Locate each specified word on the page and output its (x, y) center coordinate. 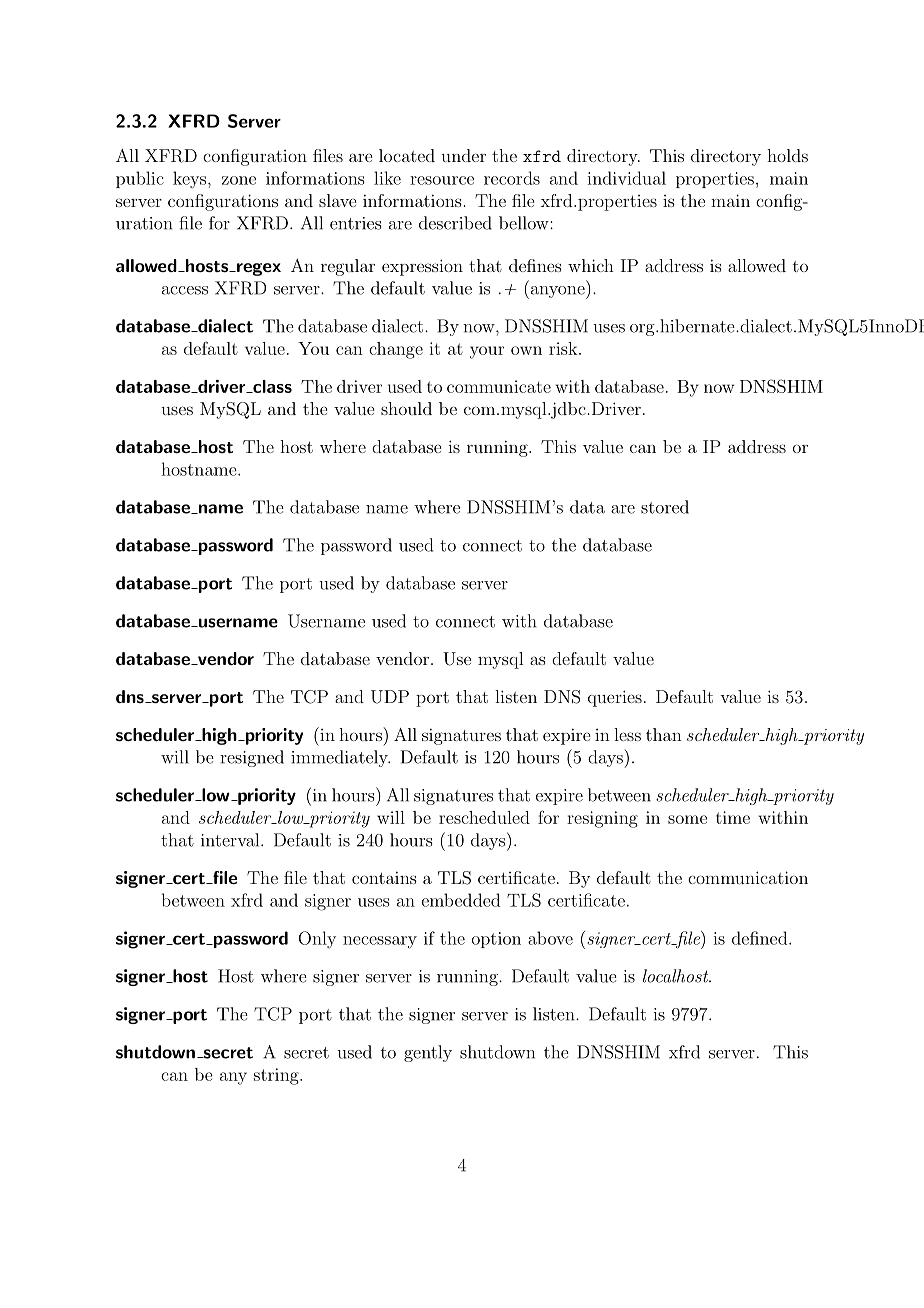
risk (563, 348)
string (277, 1076)
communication (748, 877)
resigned (252, 758)
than (664, 734)
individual (626, 178)
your (487, 352)
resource (442, 180)
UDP (390, 697)
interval (231, 840)
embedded (461, 900)
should (406, 408)
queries (615, 698)
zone (239, 180)
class (271, 386)
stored (665, 507)
